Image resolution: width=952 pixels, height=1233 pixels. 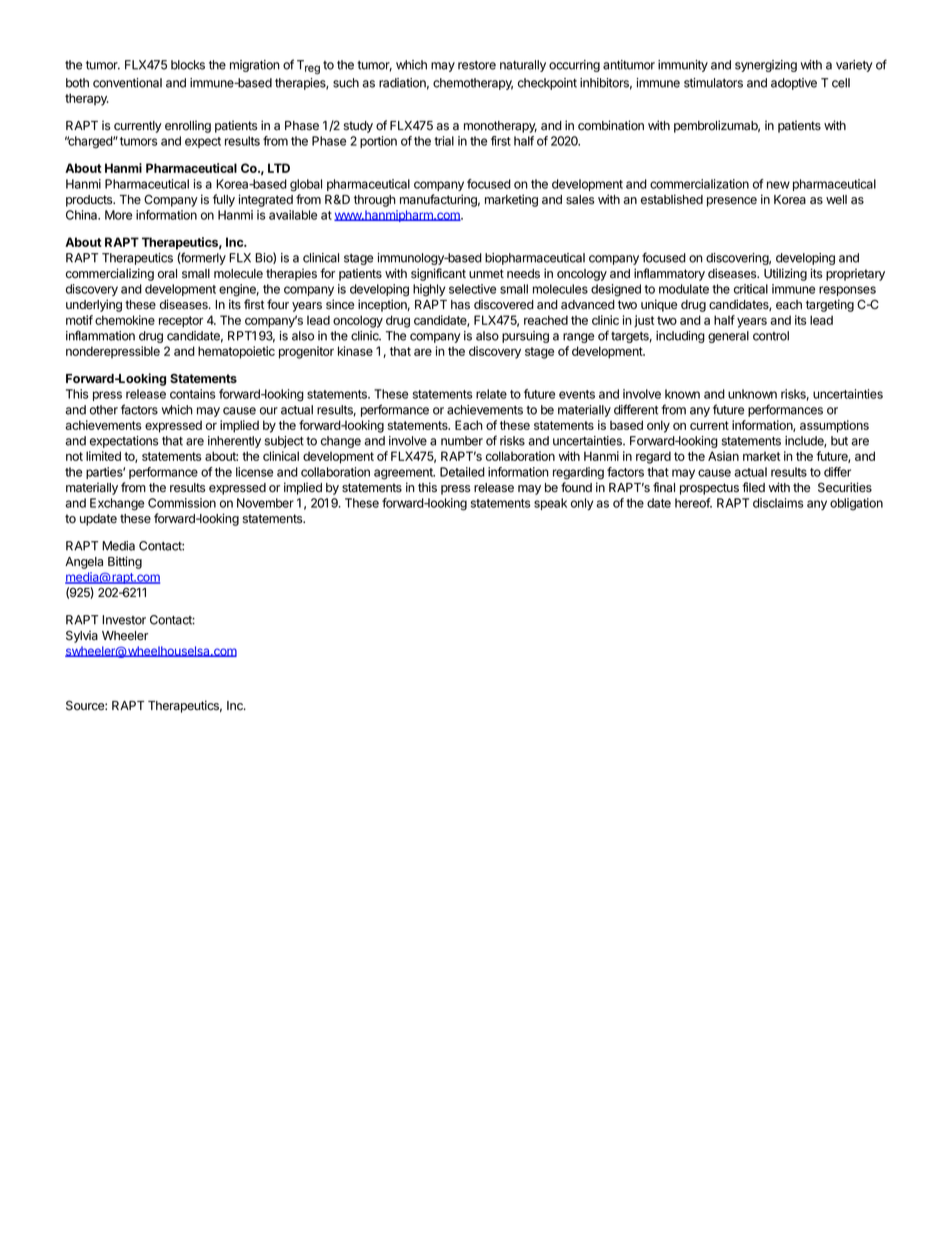 I want to click on number, so click(x=462, y=441).
